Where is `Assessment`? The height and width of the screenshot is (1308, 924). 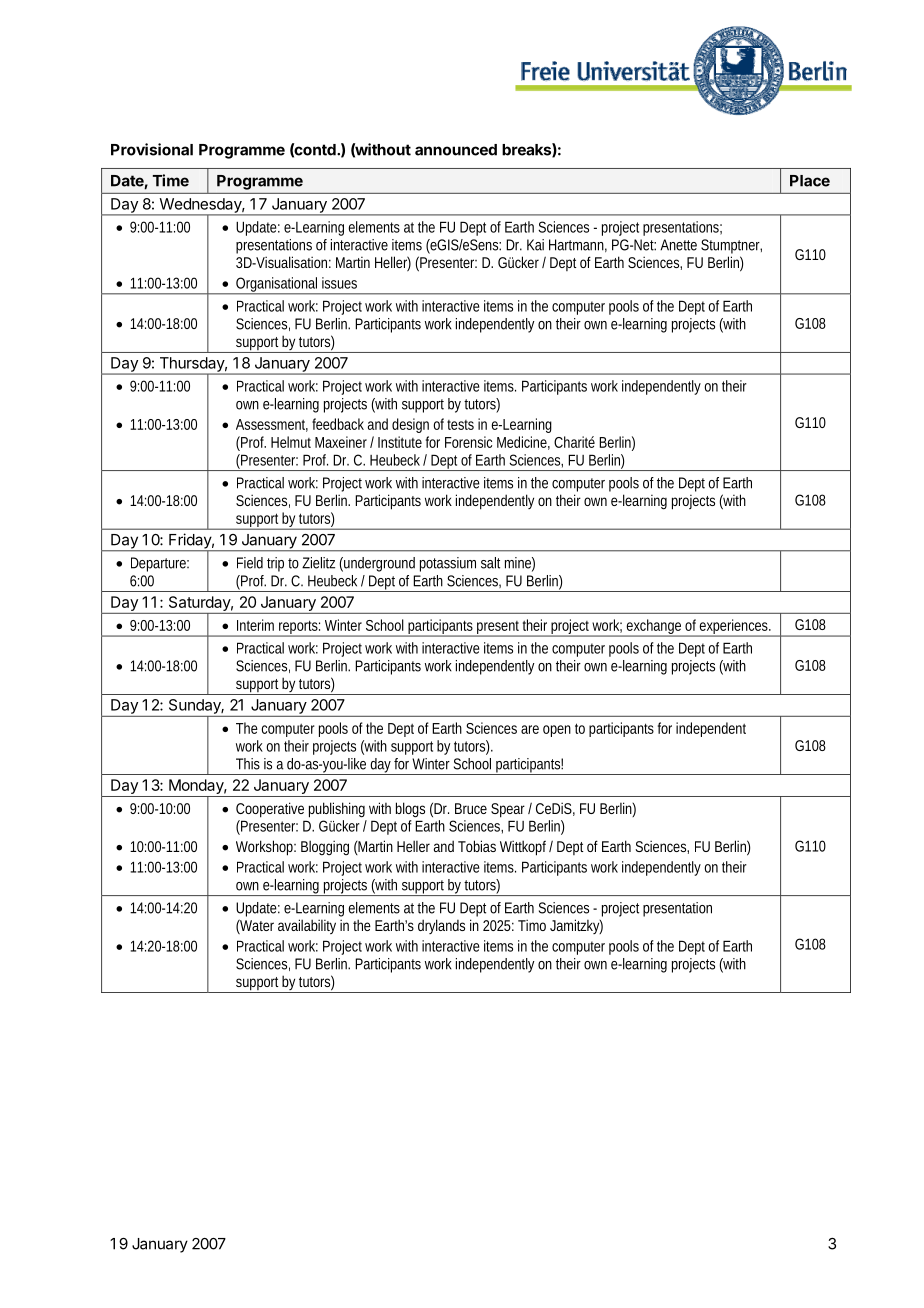
Assessment is located at coordinates (272, 425).
